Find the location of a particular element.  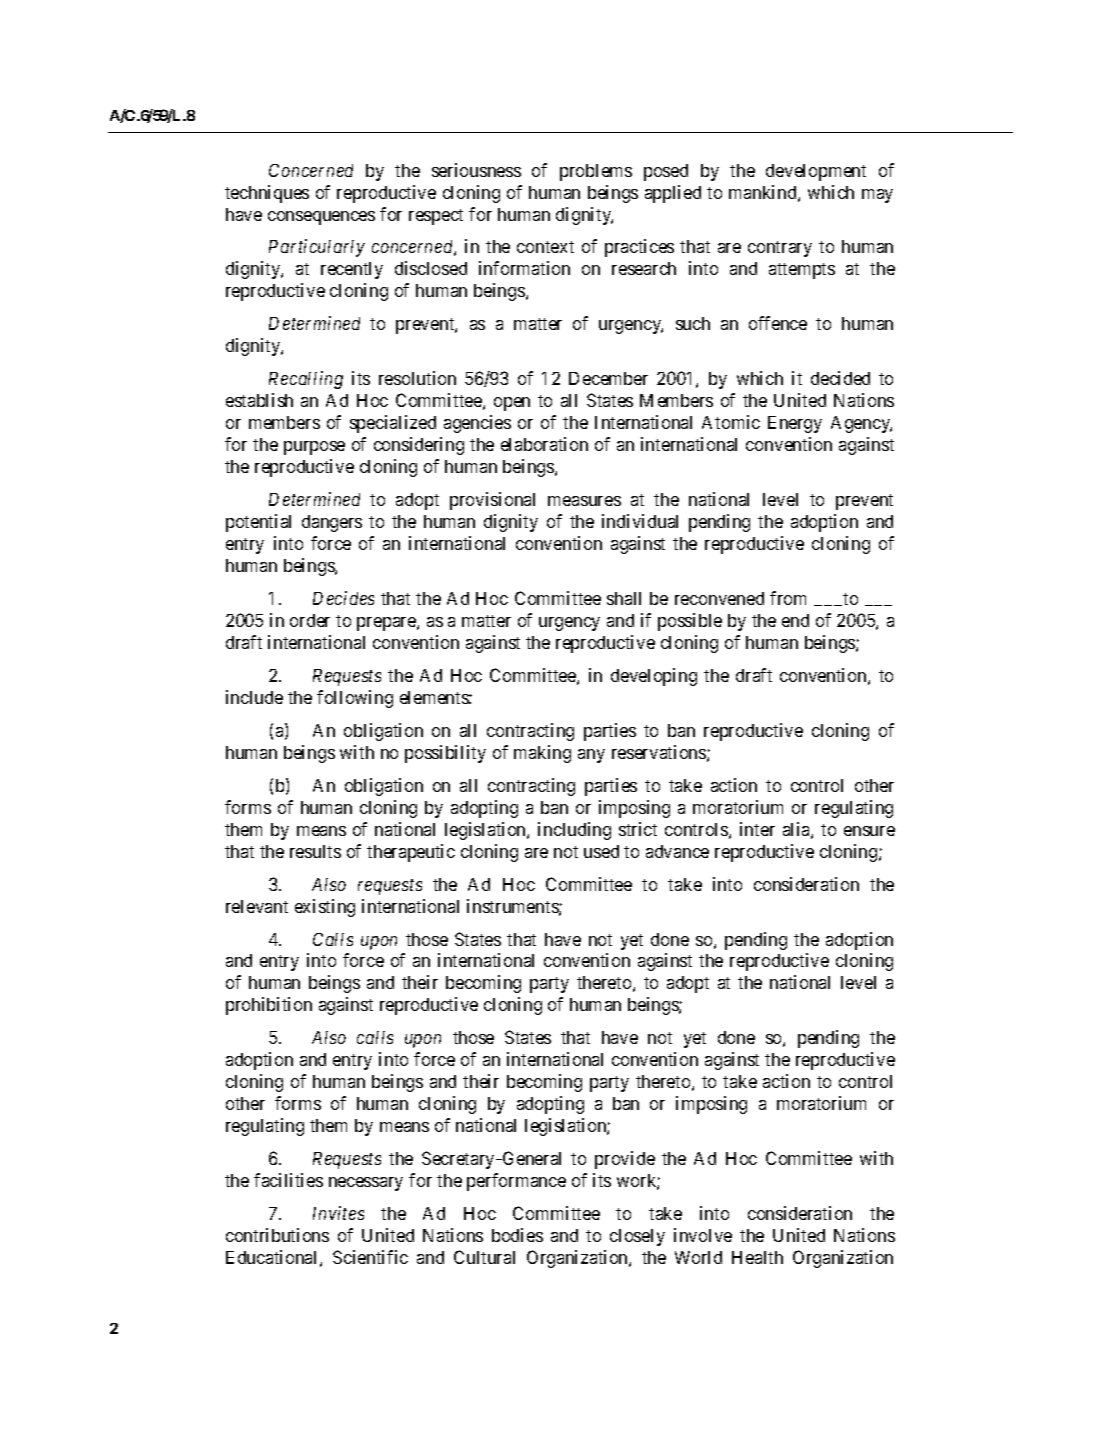

following is located at coordinates (355, 699).
